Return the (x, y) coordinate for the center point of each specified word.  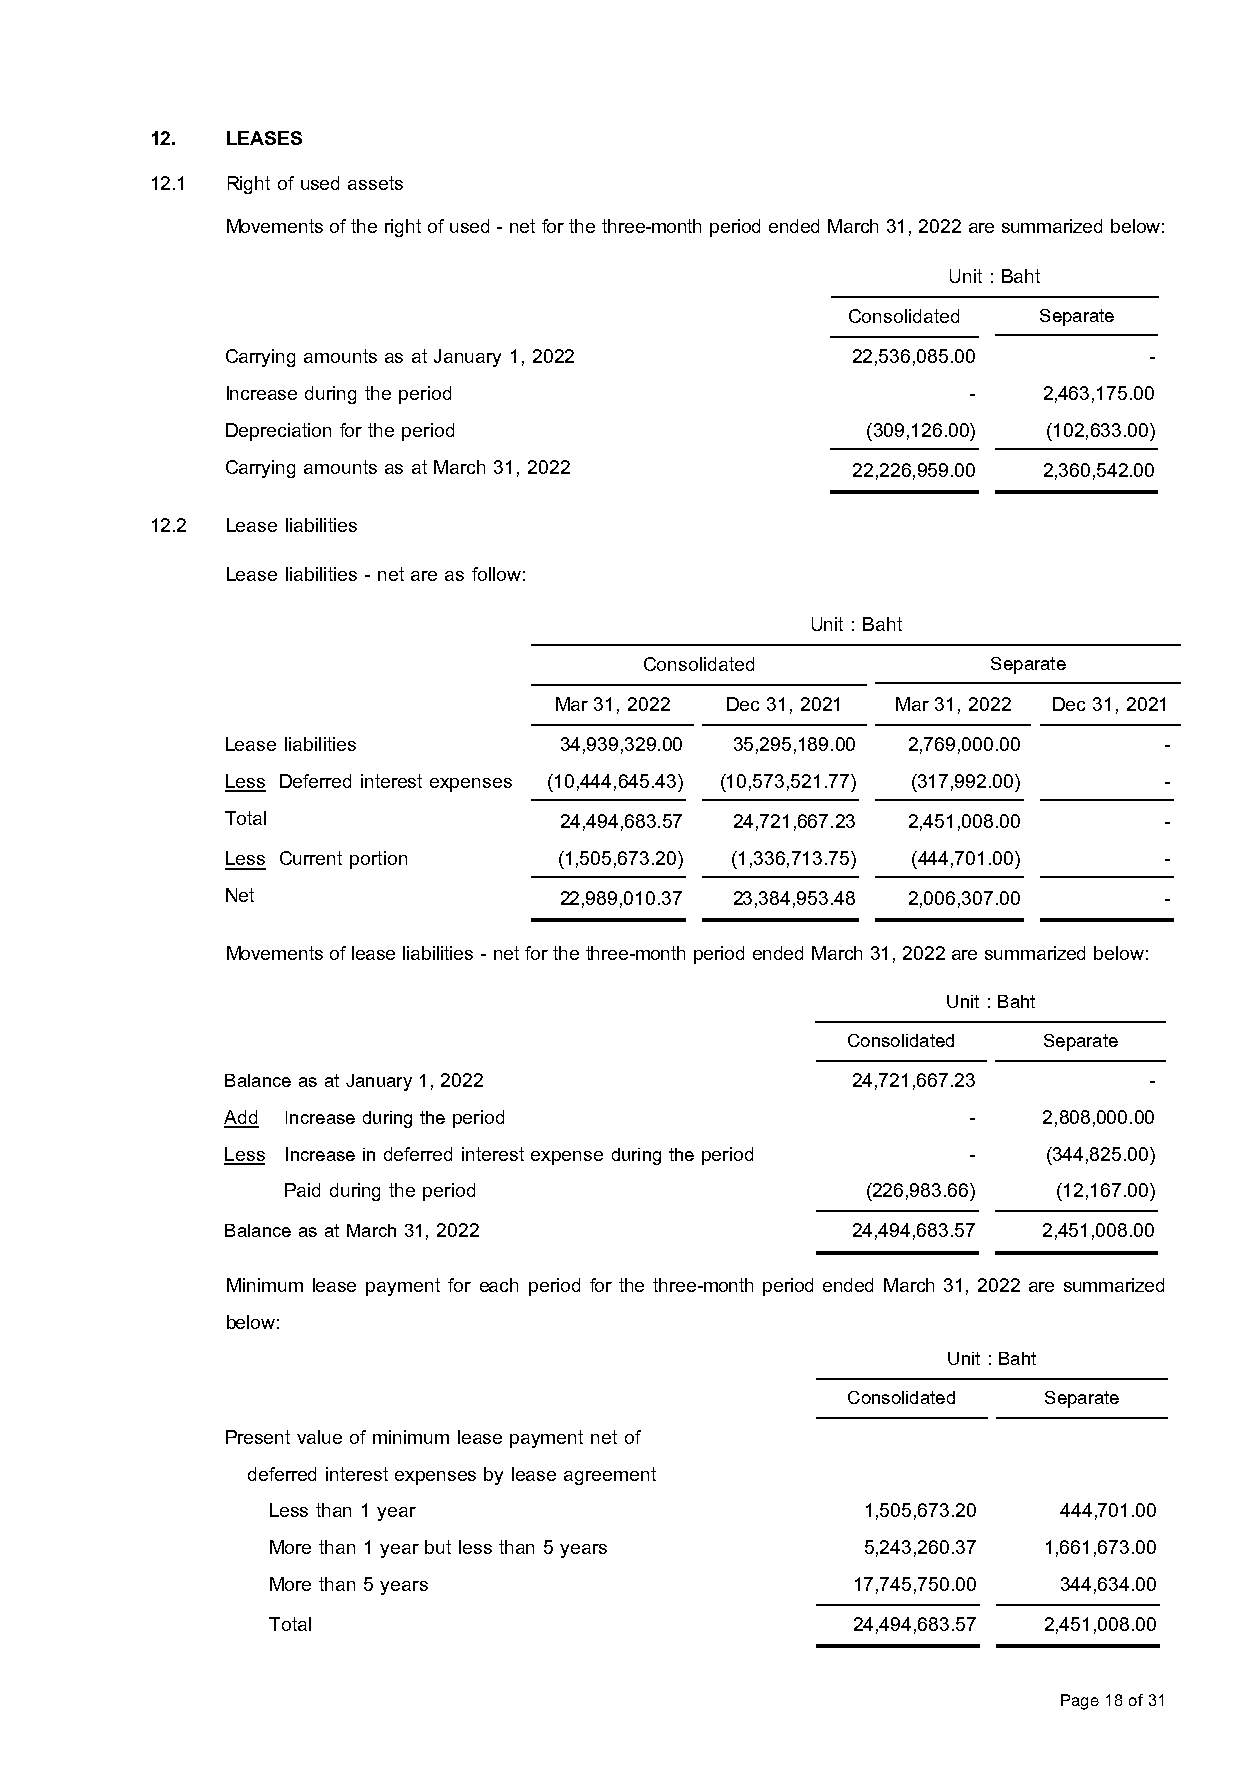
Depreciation (278, 432)
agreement (610, 1476)
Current (311, 858)
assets (375, 183)
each (499, 1285)
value (319, 1437)
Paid (302, 1190)
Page (1080, 1702)
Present (258, 1437)
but (438, 1547)
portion (378, 860)
